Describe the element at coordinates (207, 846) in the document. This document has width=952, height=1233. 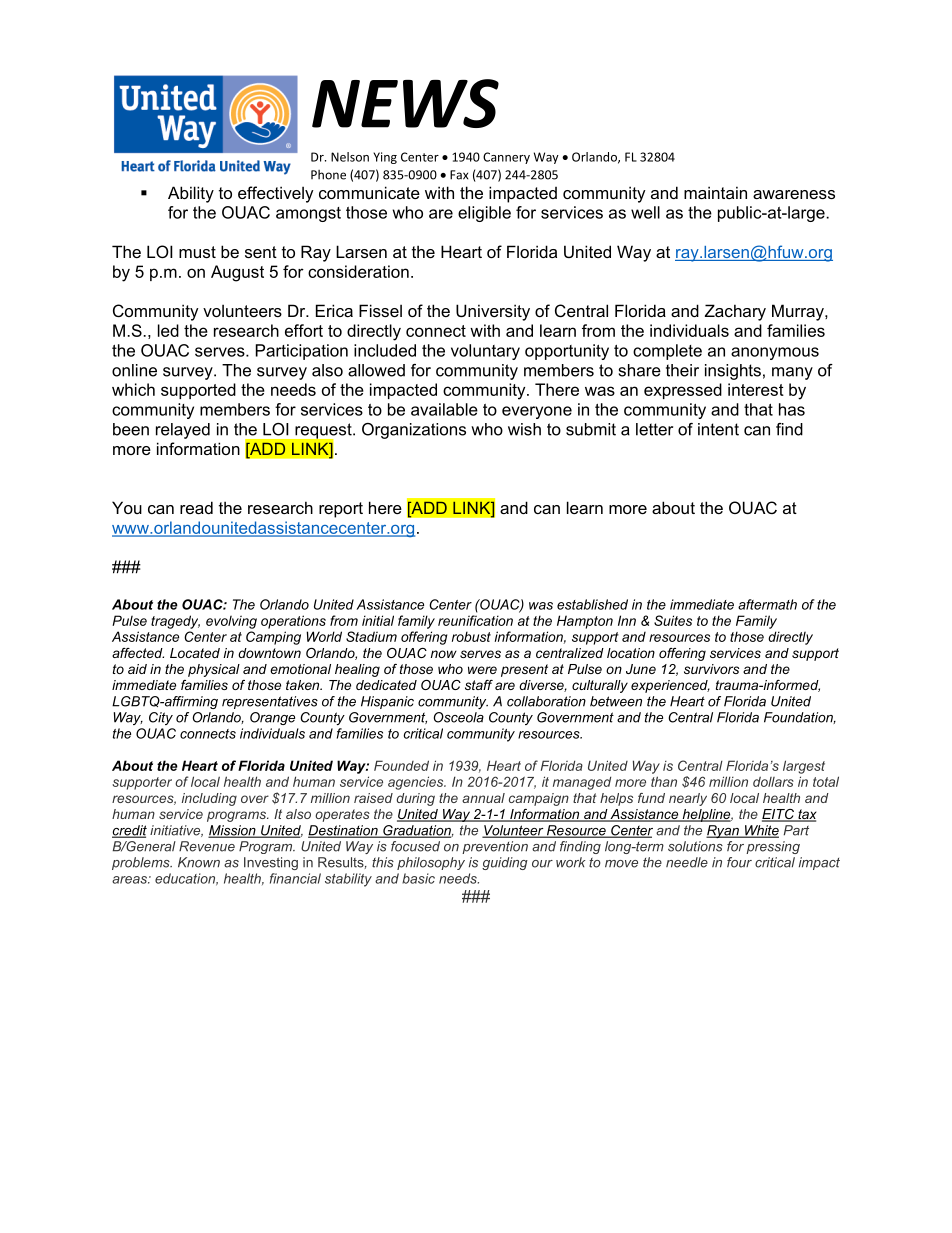
I see `Revenue` at that location.
